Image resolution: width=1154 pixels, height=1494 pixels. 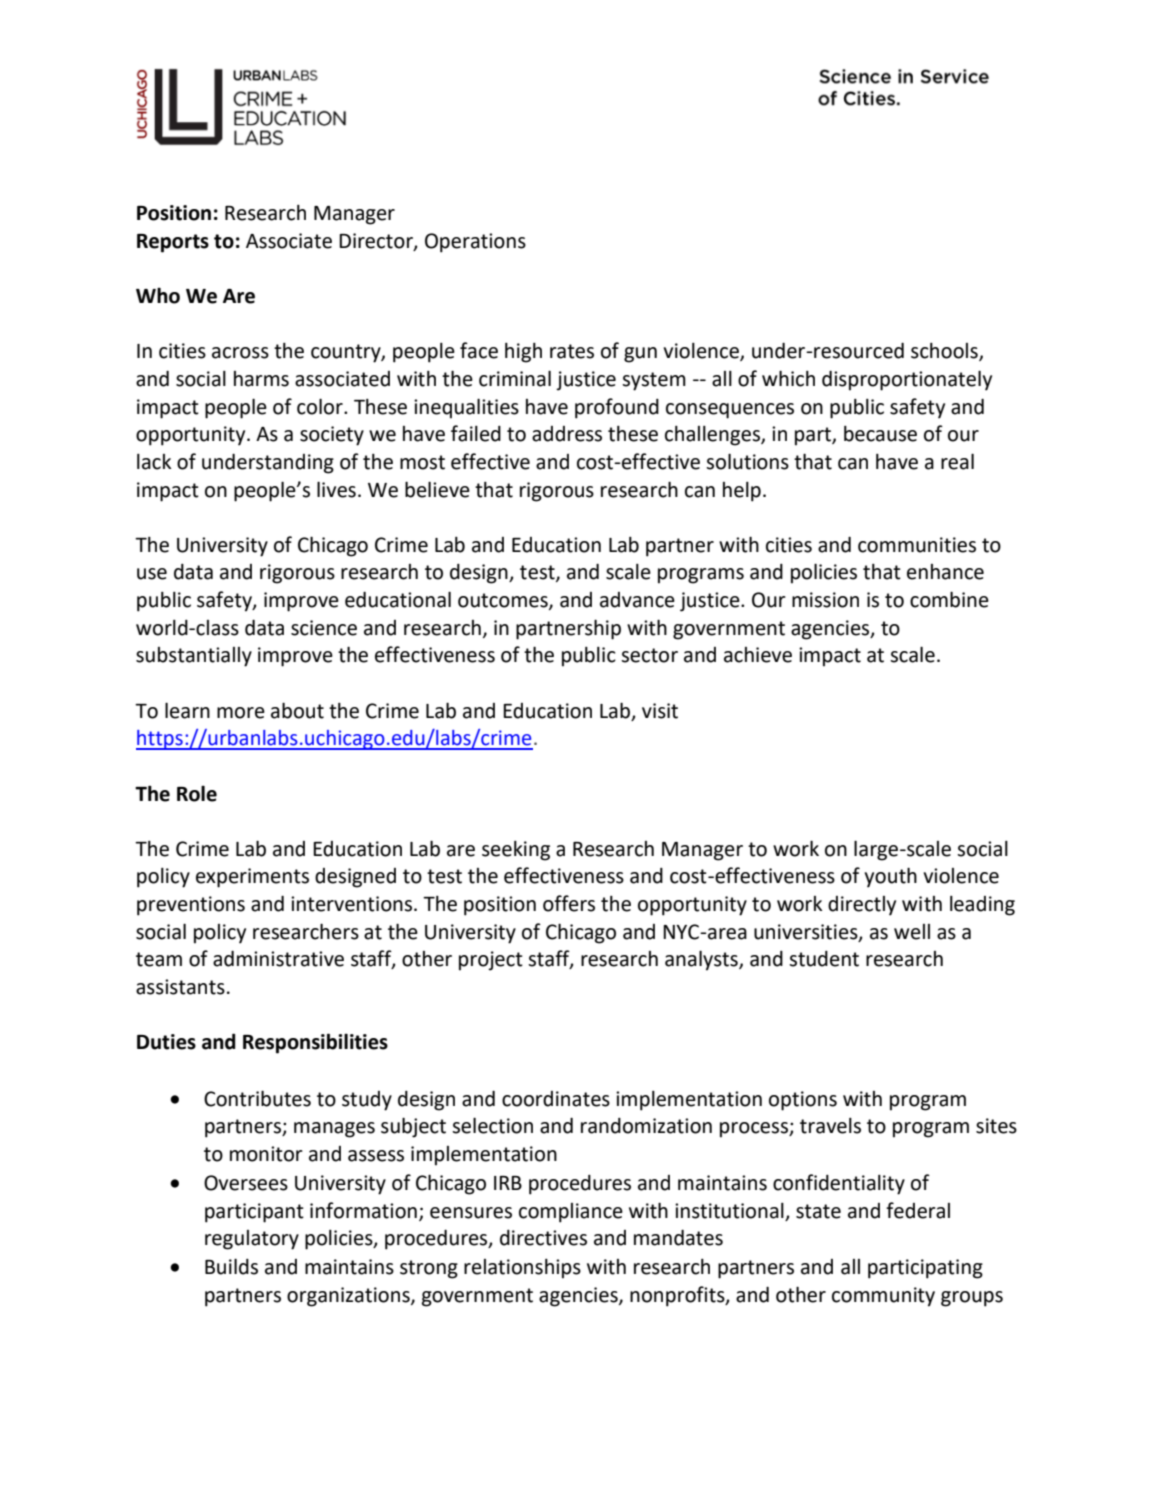 I want to click on Operations, so click(x=475, y=243).
